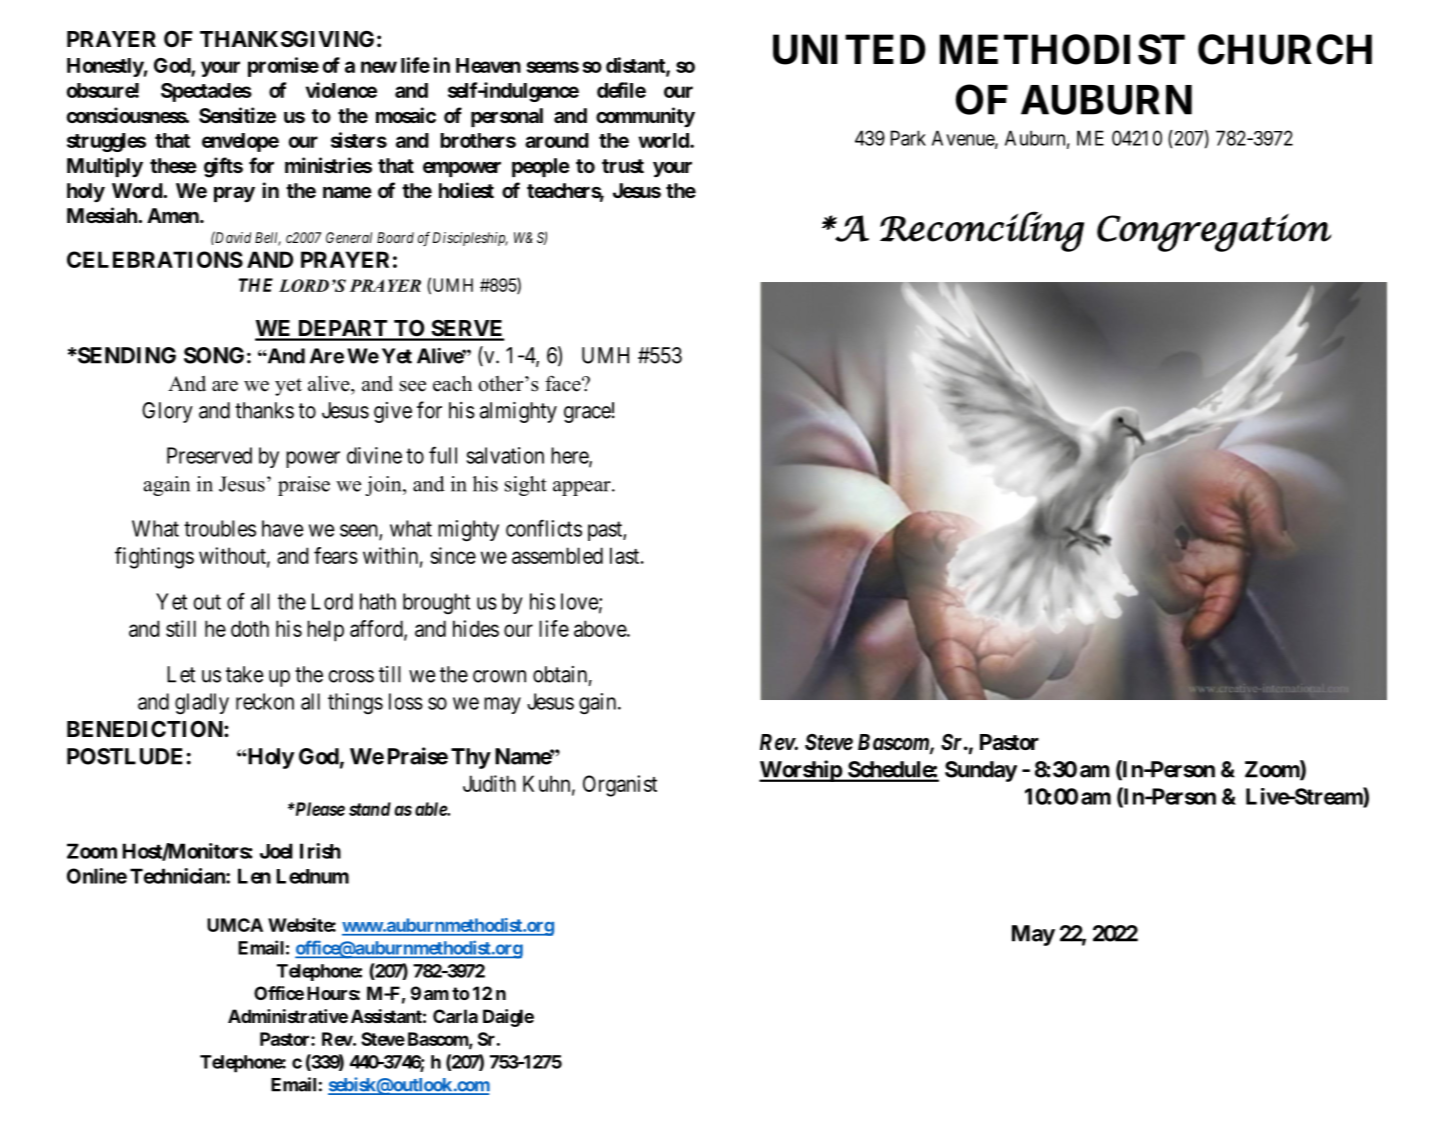 This screenshot has width=1453, height=1123. I want to click on Carla, so click(455, 1016).
